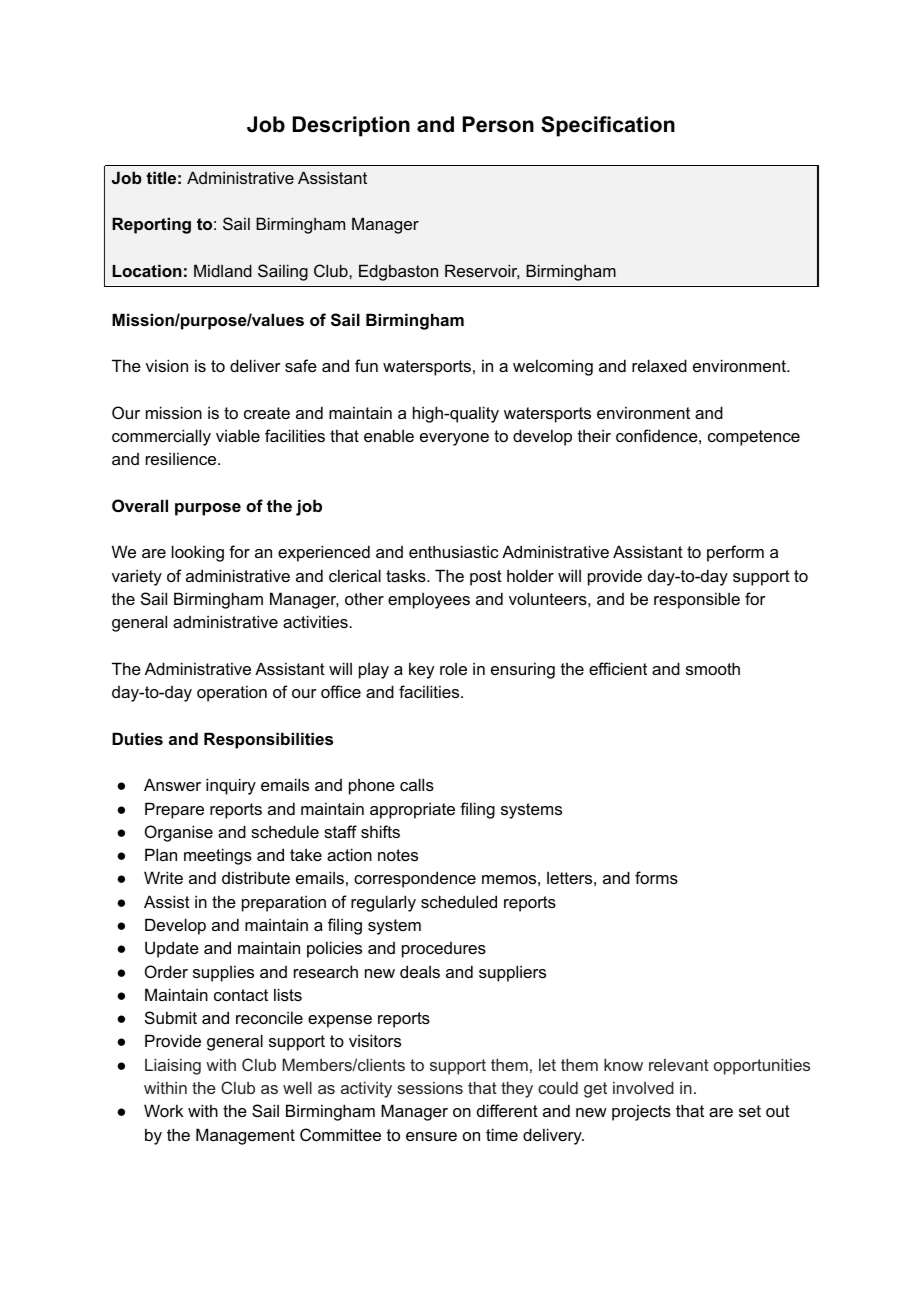 This page has height=1307, width=924. I want to click on calls, so click(417, 784).
